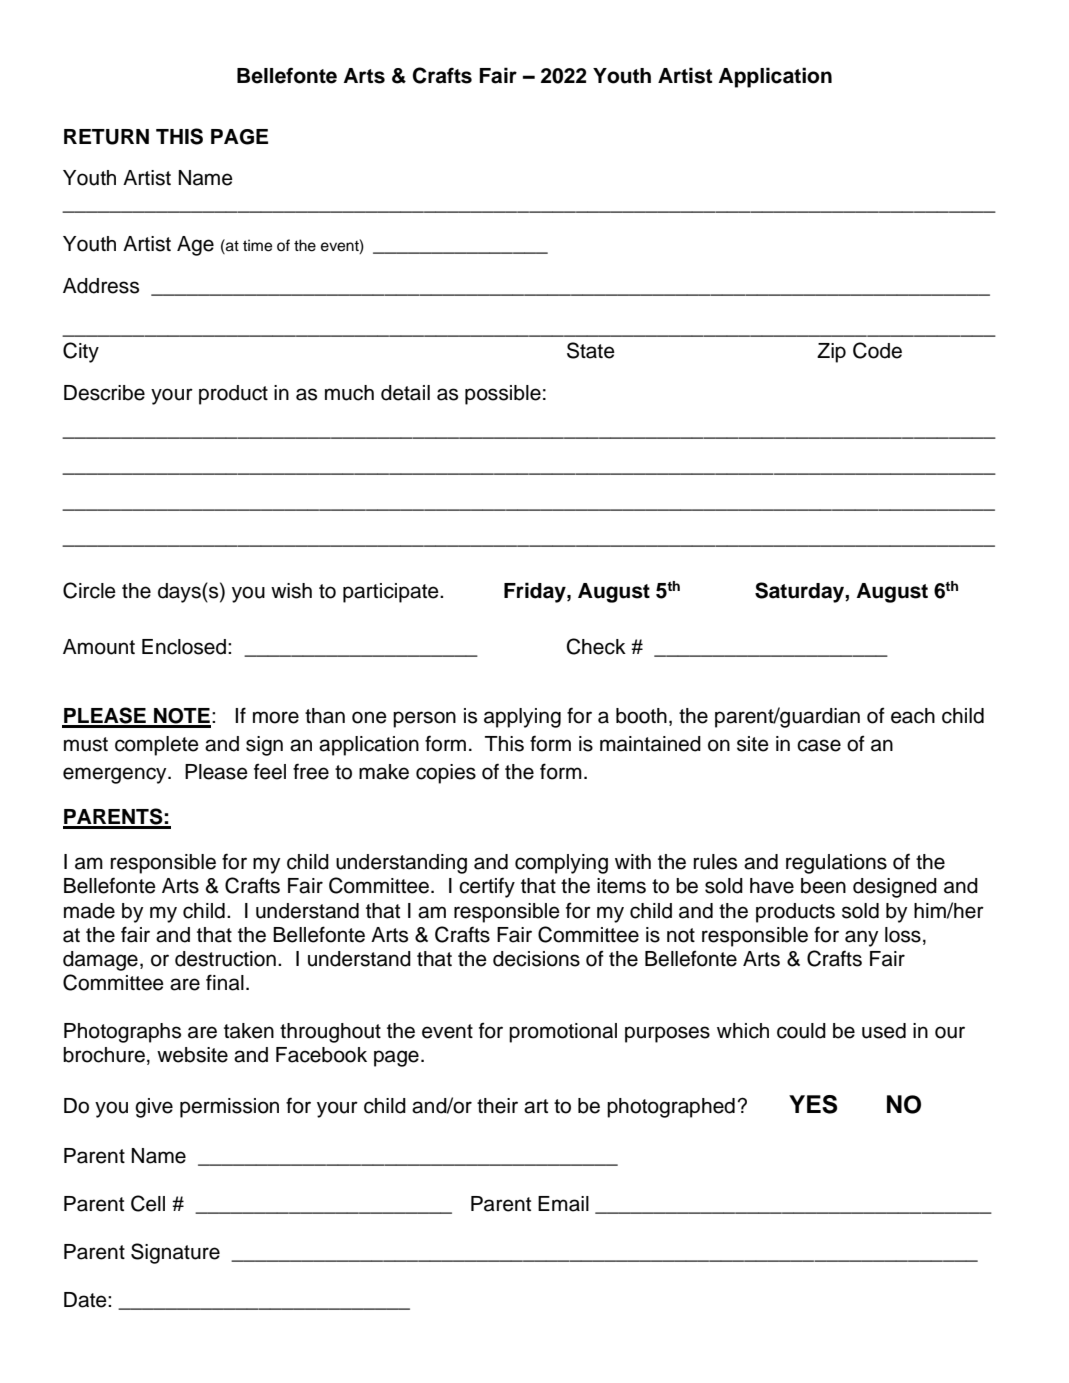 This screenshot has height=1383, width=1069. What do you see at coordinates (522, 718) in the screenshot?
I see `applying` at bounding box center [522, 718].
